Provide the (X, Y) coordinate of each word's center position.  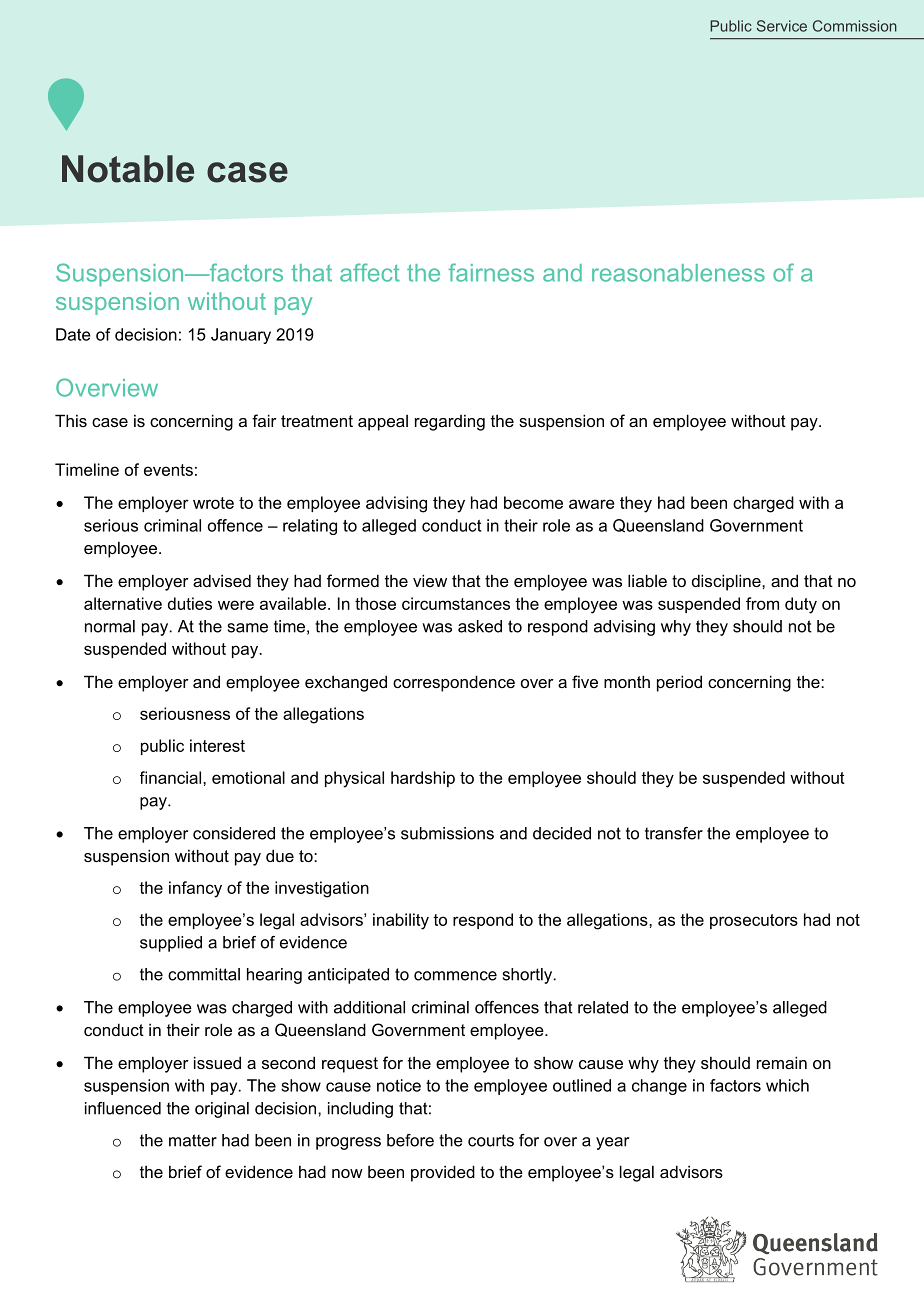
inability (401, 921)
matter (193, 1140)
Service (782, 26)
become (533, 502)
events (168, 470)
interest (217, 745)
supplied (171, 944)
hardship (423, 779)
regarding (450, 422)
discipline (727, 582)
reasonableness (678, 273)
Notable (128, 169)
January (241, 336)
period (679, 683)
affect (370, 272)
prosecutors (754, 921)
